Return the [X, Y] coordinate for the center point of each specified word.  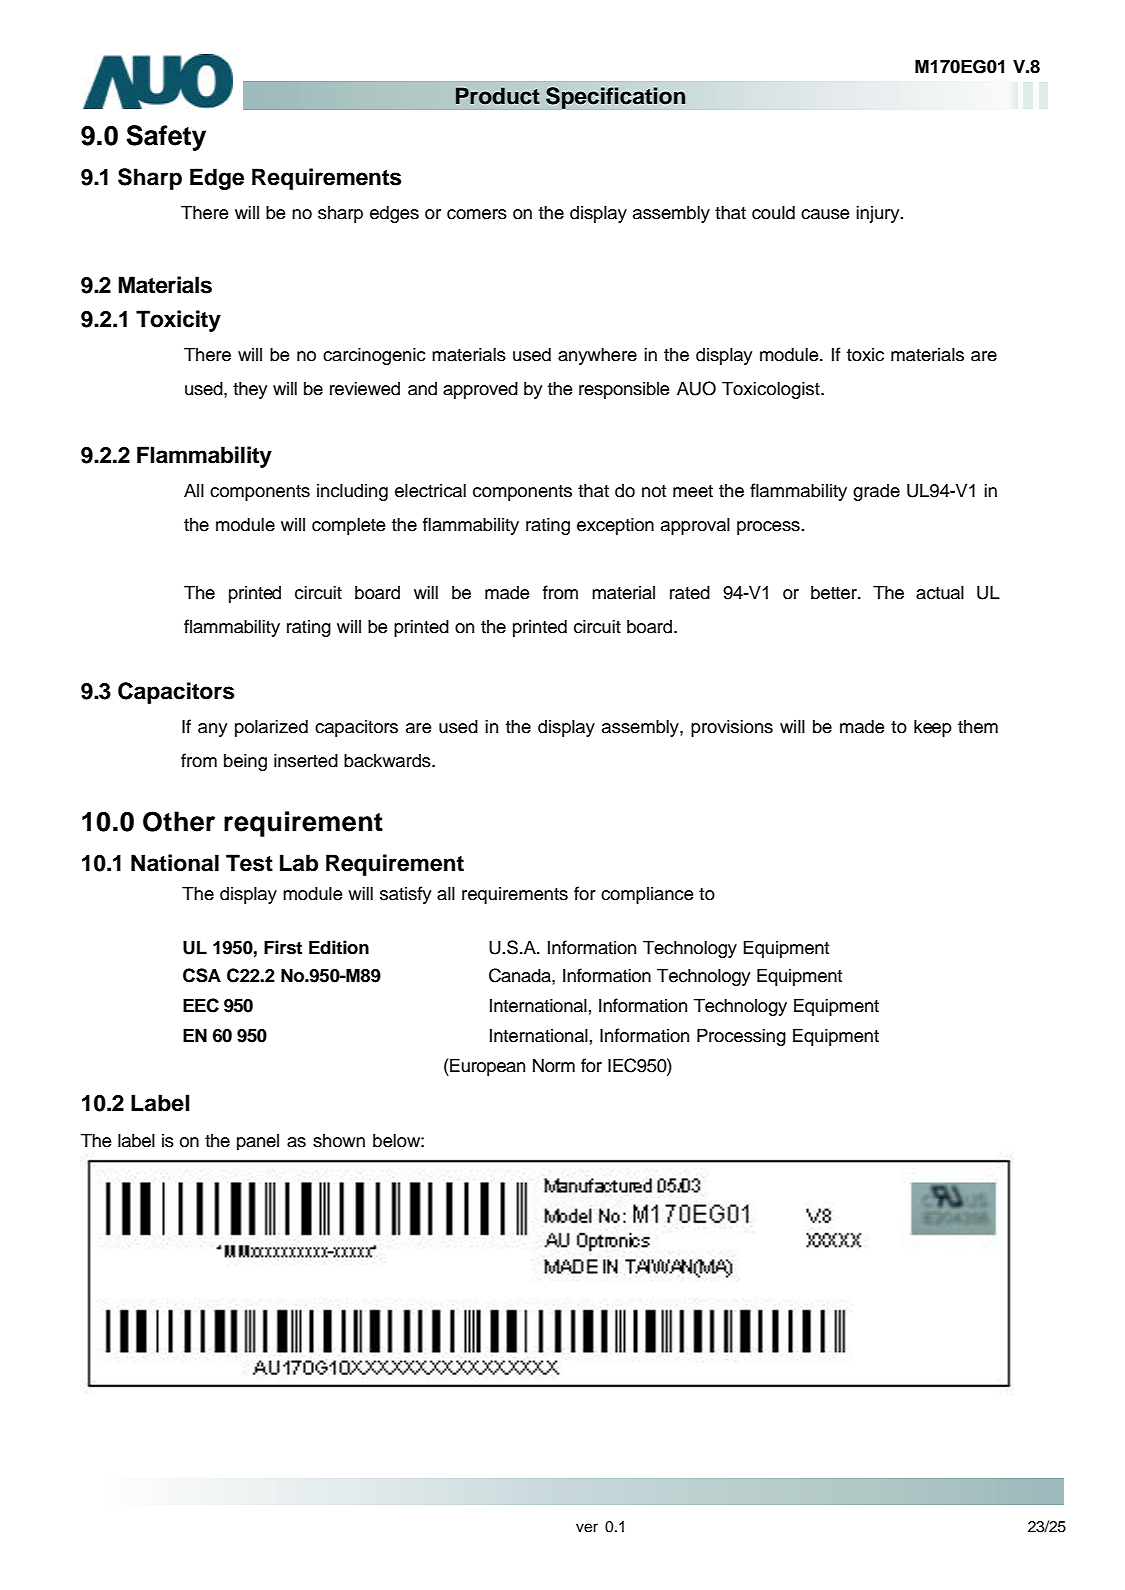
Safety [166, 138]
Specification [616, 98]
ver [587, 1528]
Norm [554, 1065]
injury [879, 214]
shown [339, 1141]
